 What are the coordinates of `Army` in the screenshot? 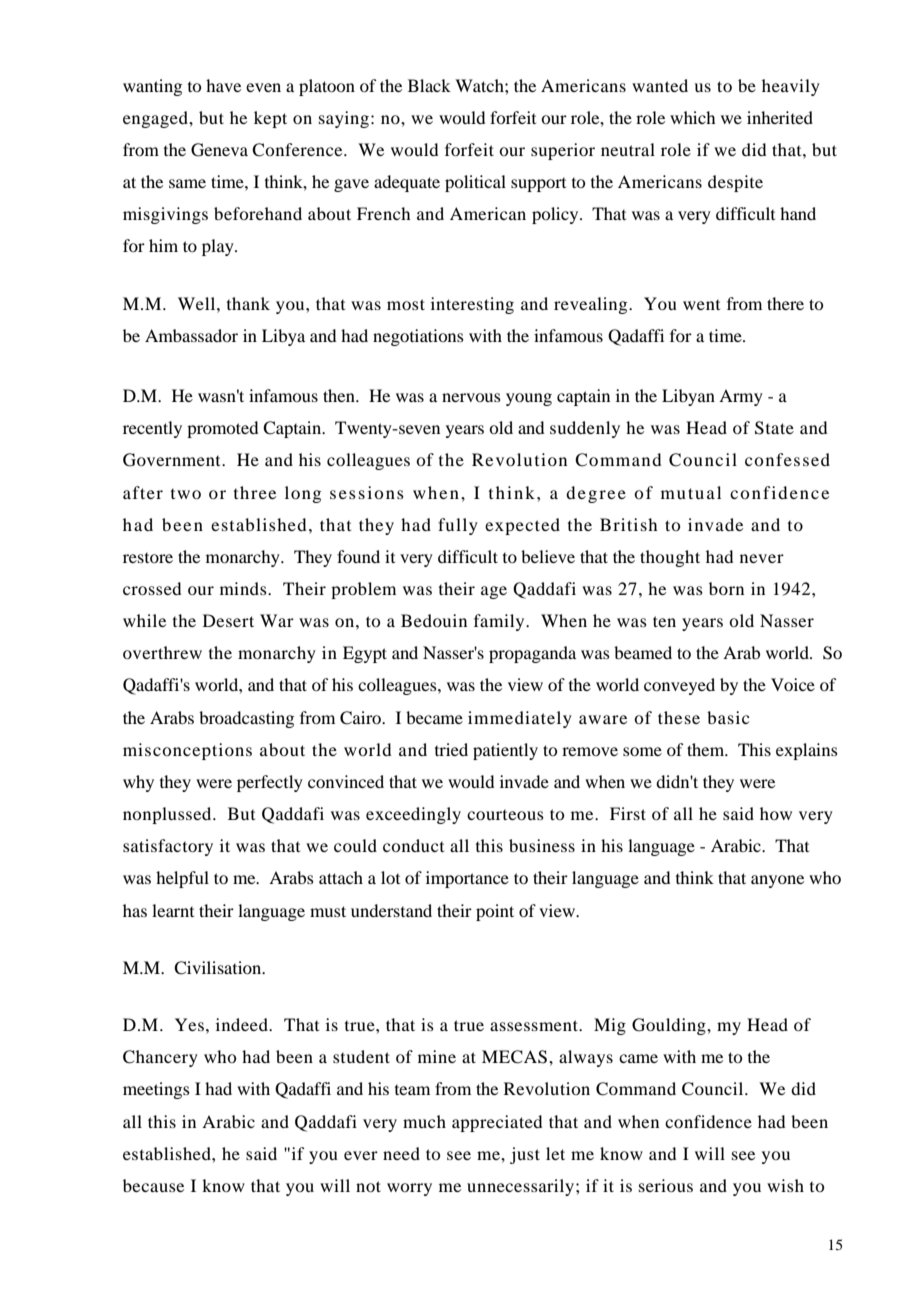 It's located at (741, 397).
